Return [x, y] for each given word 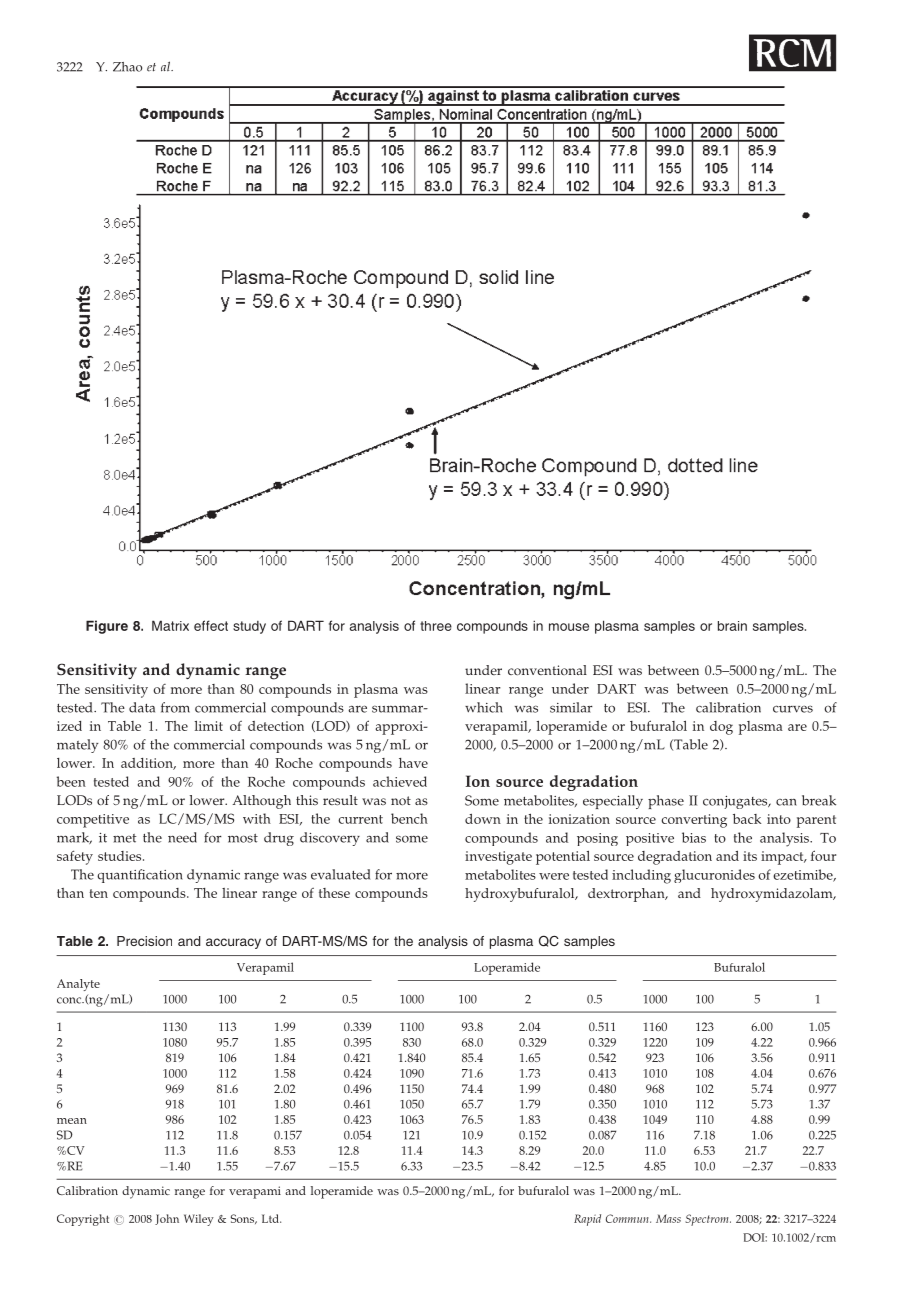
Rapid [587, 1220]
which [484, 707]
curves [793, 709]
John [167, 1219]
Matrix [170, 625]
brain [732, 626]
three [436, 626]
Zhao [127, 67]
